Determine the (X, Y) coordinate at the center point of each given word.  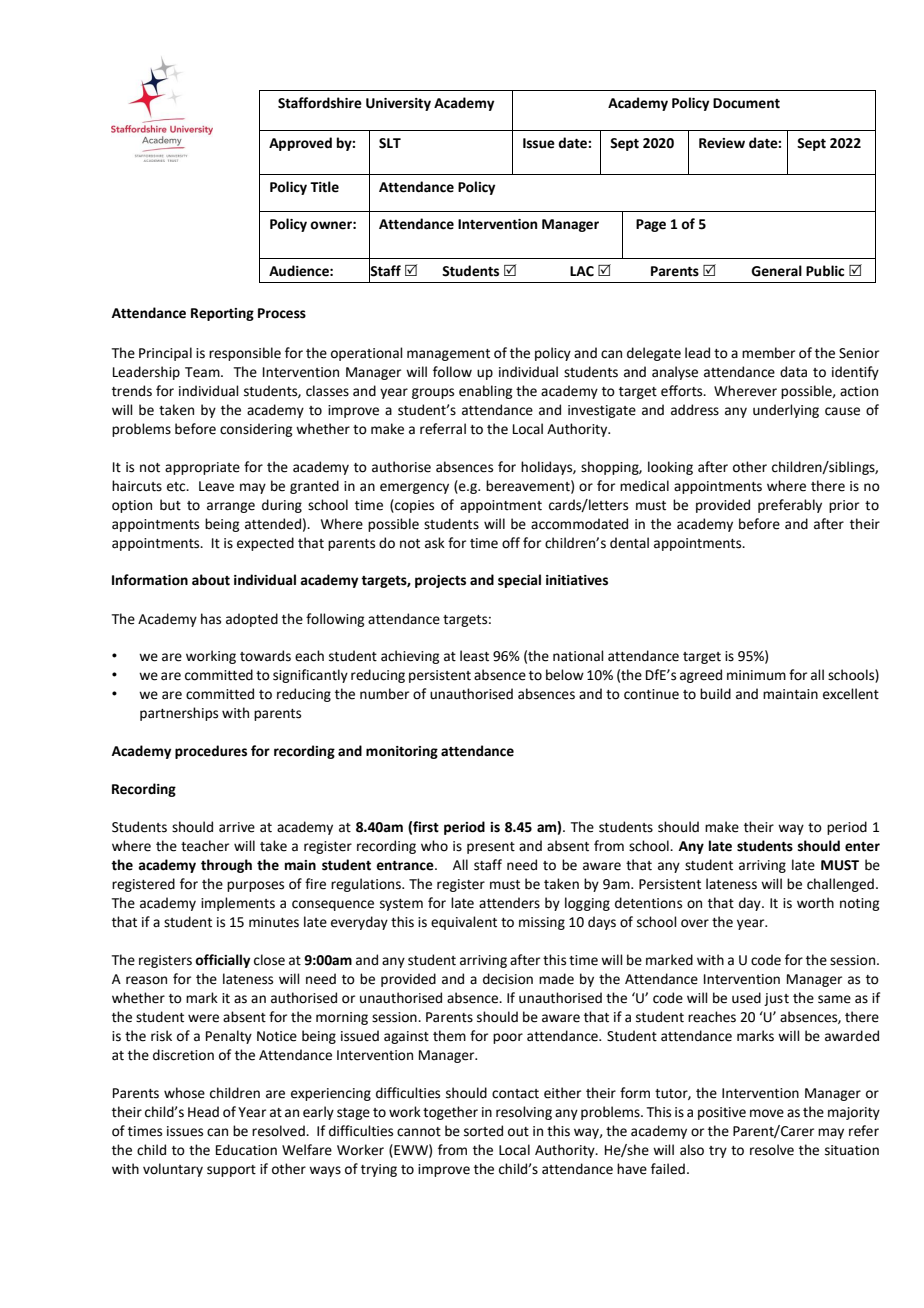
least (474, 656)
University (398, 104)
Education (246, 1150)
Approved (300, 144)
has (211, 619)
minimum (756, 675)
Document (746, 103)
